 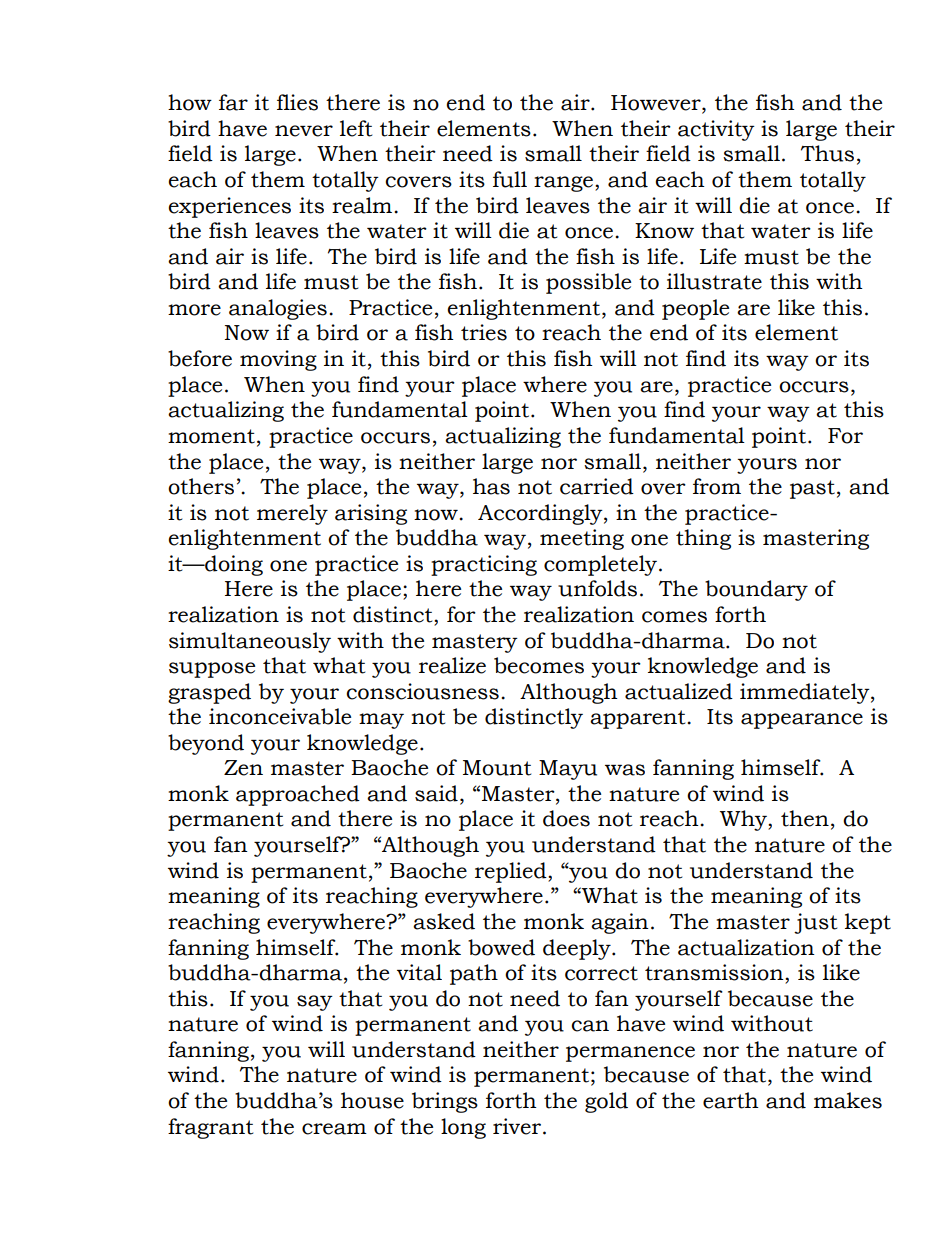 What do you see at coordinates (334, 1129) in the document?
I see `cream` at bounding box center [334, 1129].
